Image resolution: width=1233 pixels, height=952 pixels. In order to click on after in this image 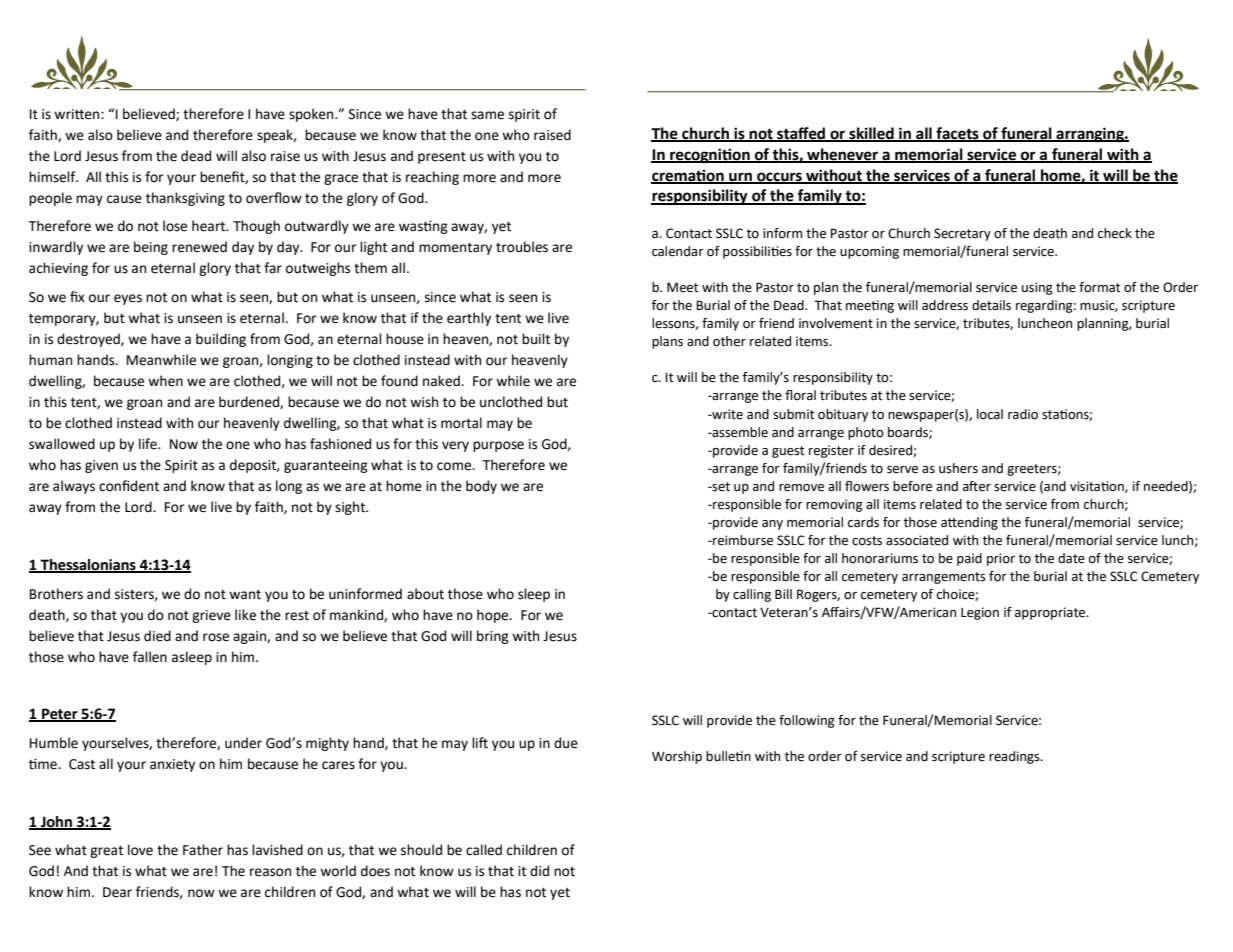, I will do `click(977, 486)`.
